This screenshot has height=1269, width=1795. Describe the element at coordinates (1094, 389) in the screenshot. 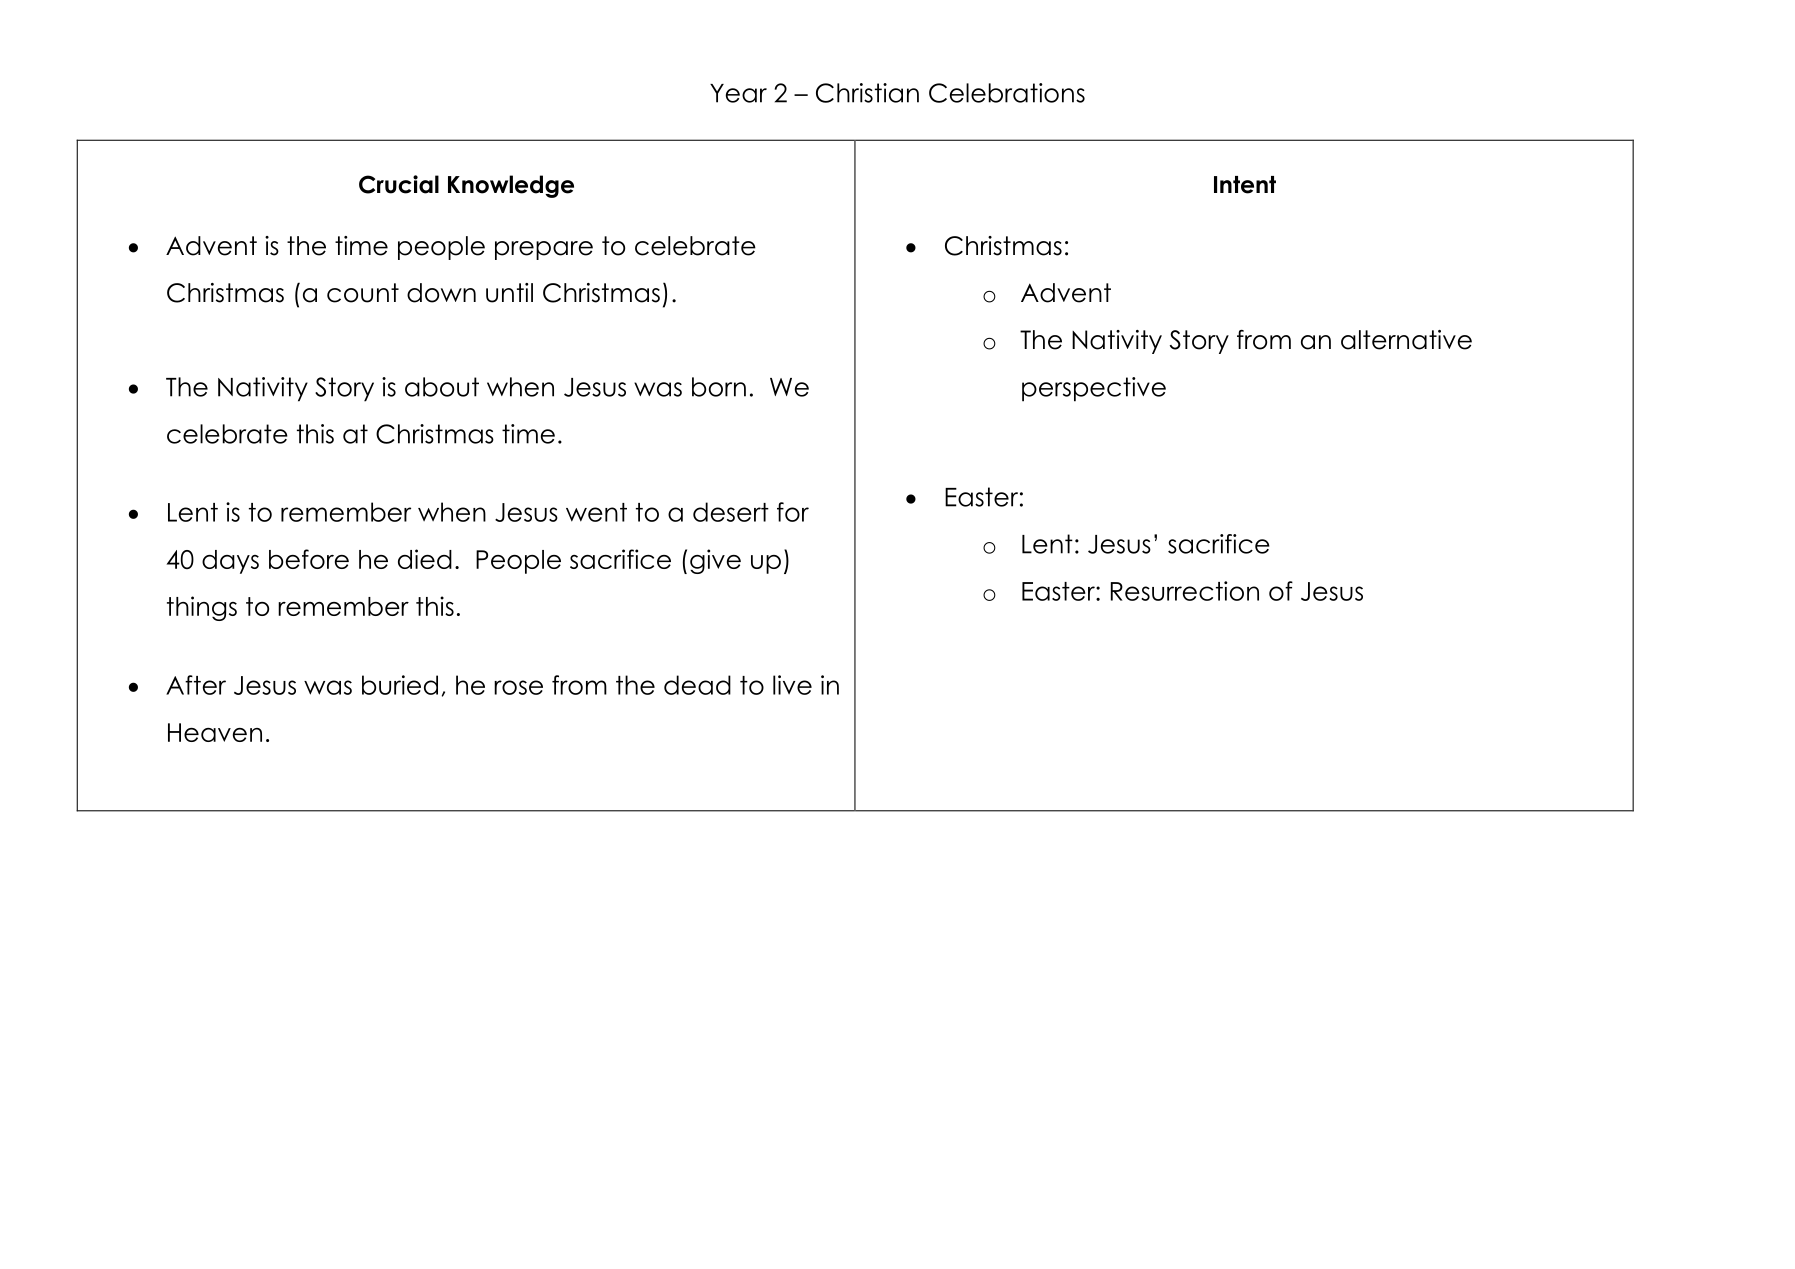

I see `perspective` at that location.
